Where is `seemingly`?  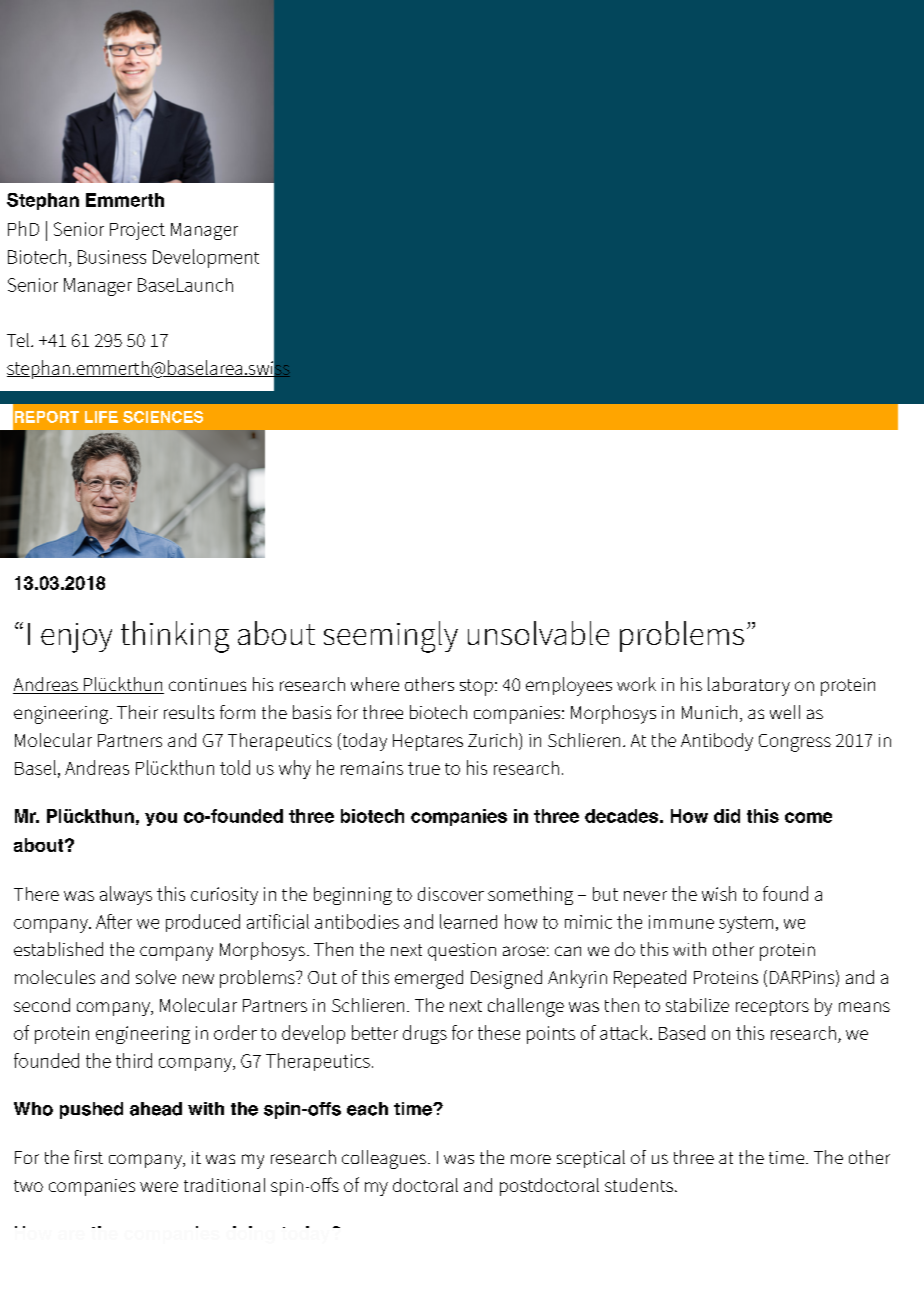
seemingly is located at coordinates (391, 637).
